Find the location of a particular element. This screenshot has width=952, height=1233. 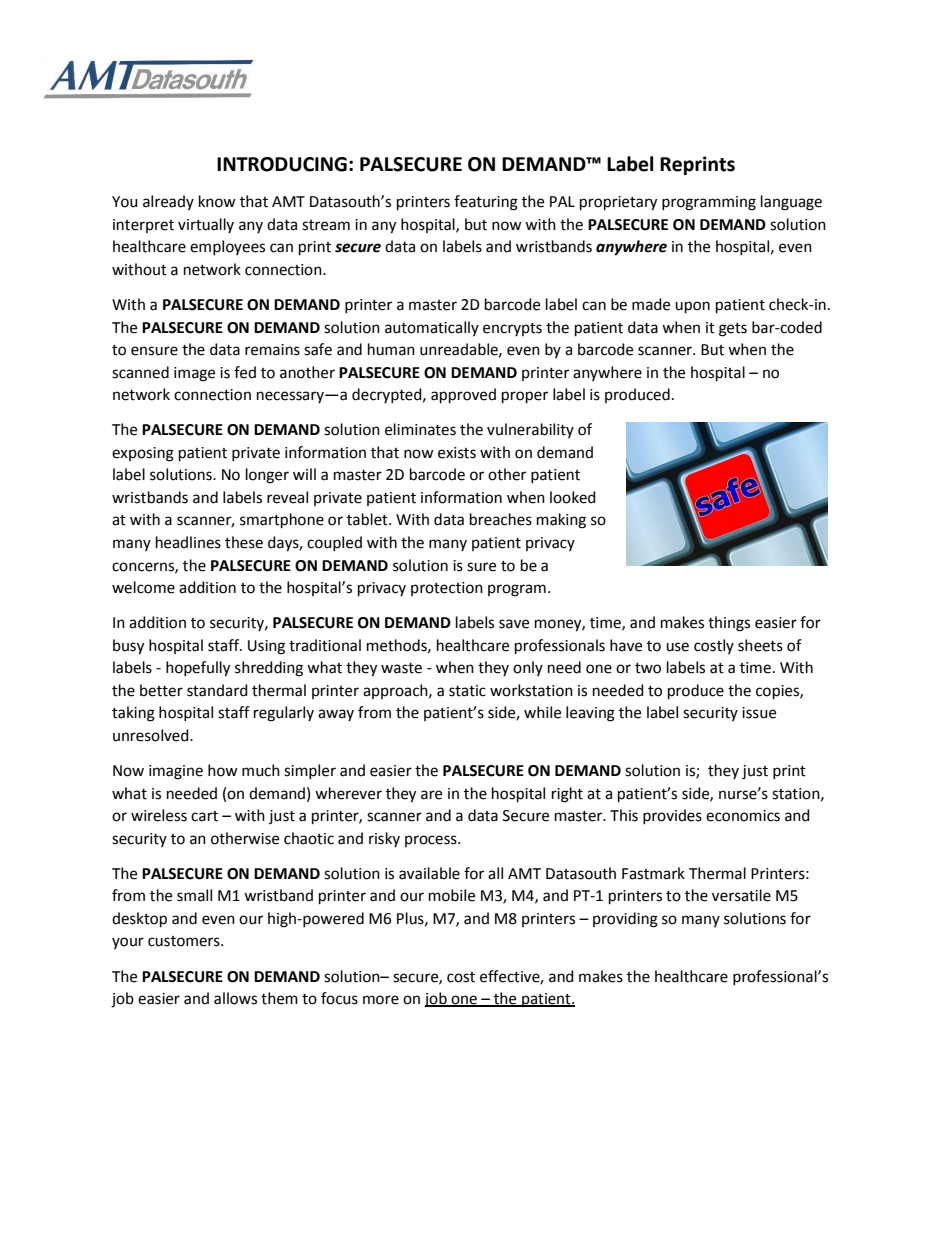

allows is located at coordinates (235, 998).
